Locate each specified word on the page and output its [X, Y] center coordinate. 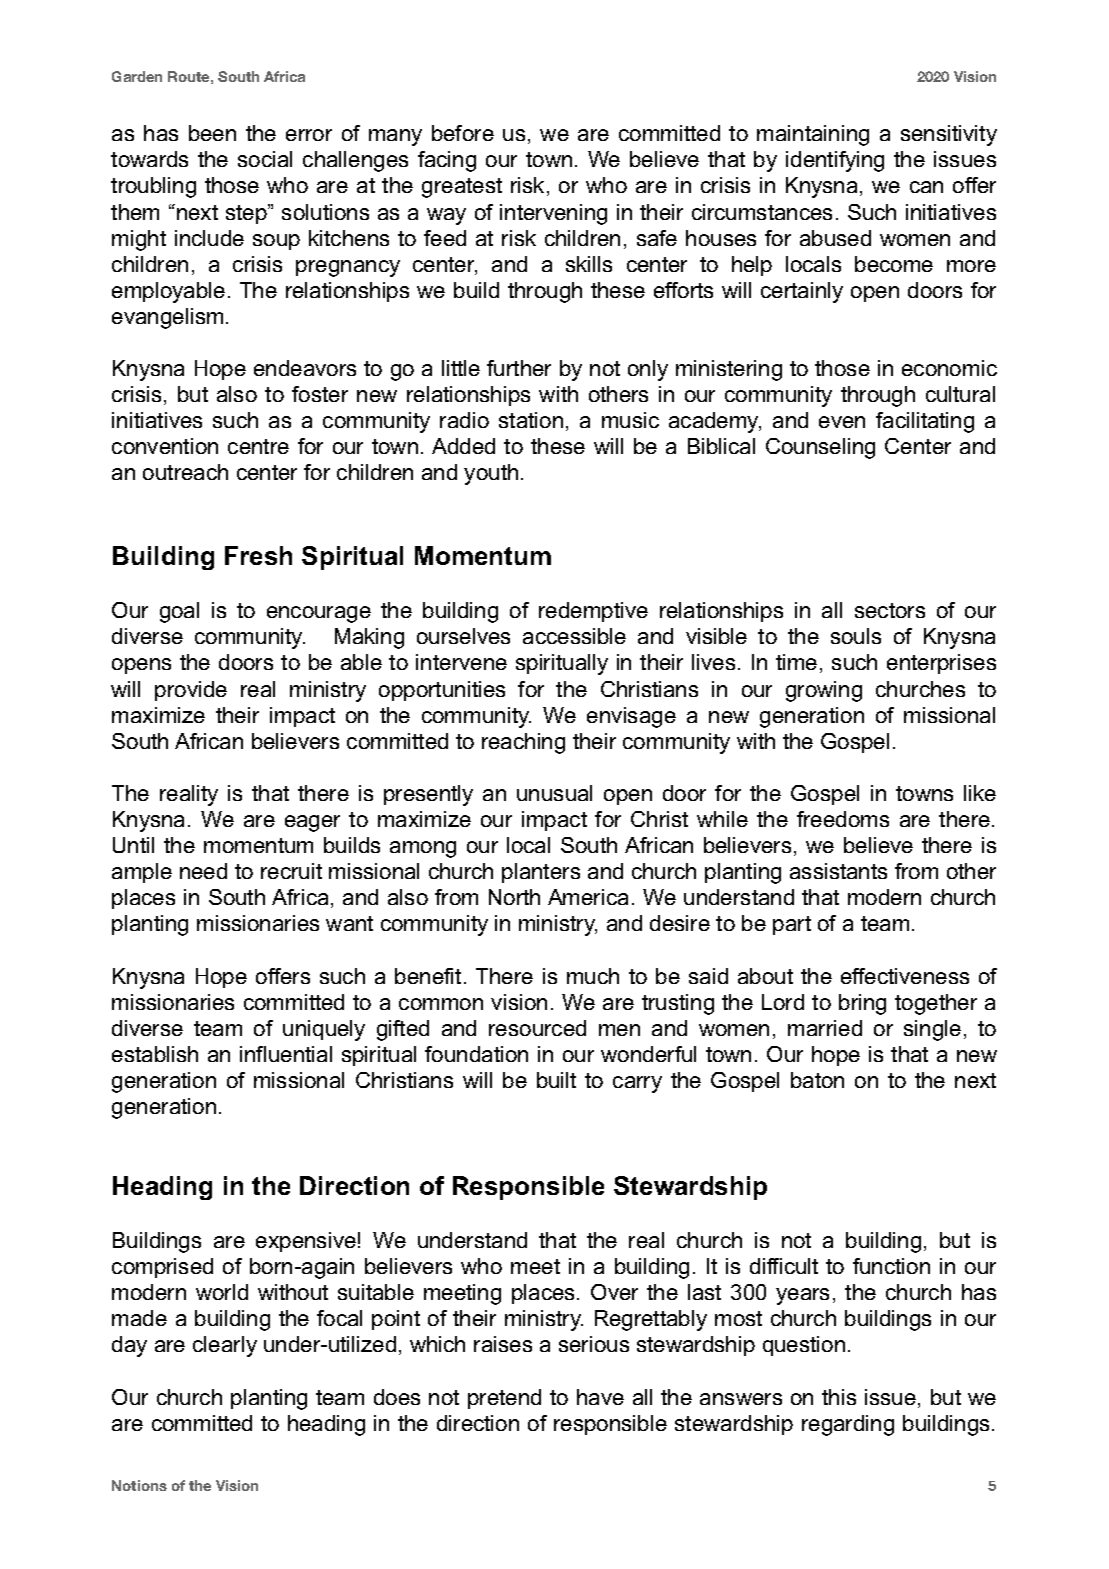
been [212, 133]
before [463, 133]
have [600, 1397]
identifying [835, 161]
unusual [554, 793]
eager [312, 823]
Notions [139, 1485]
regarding [848, 1425]
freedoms [843, 819]
